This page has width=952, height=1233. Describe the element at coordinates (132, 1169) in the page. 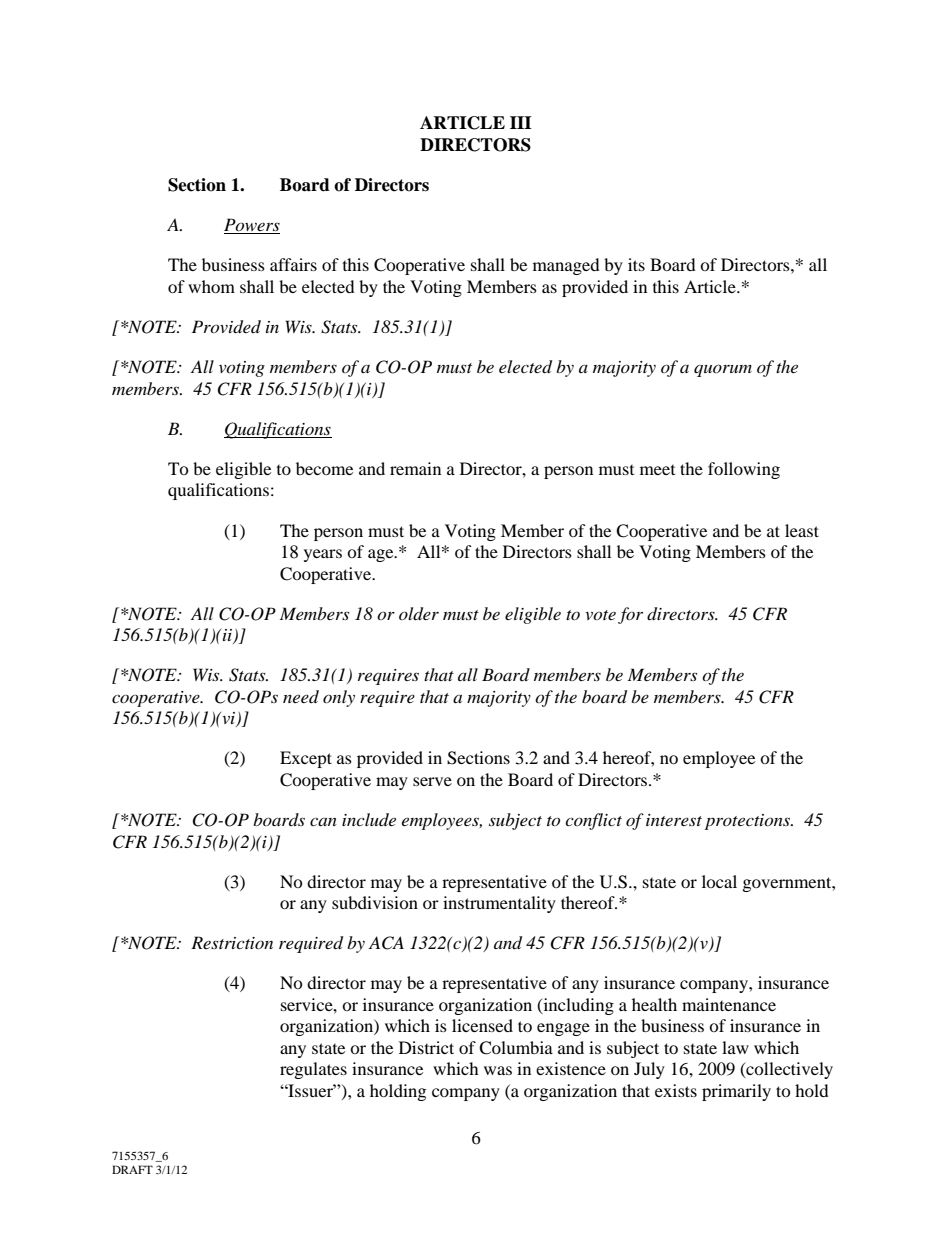

I see `DRAFT` at that location.
